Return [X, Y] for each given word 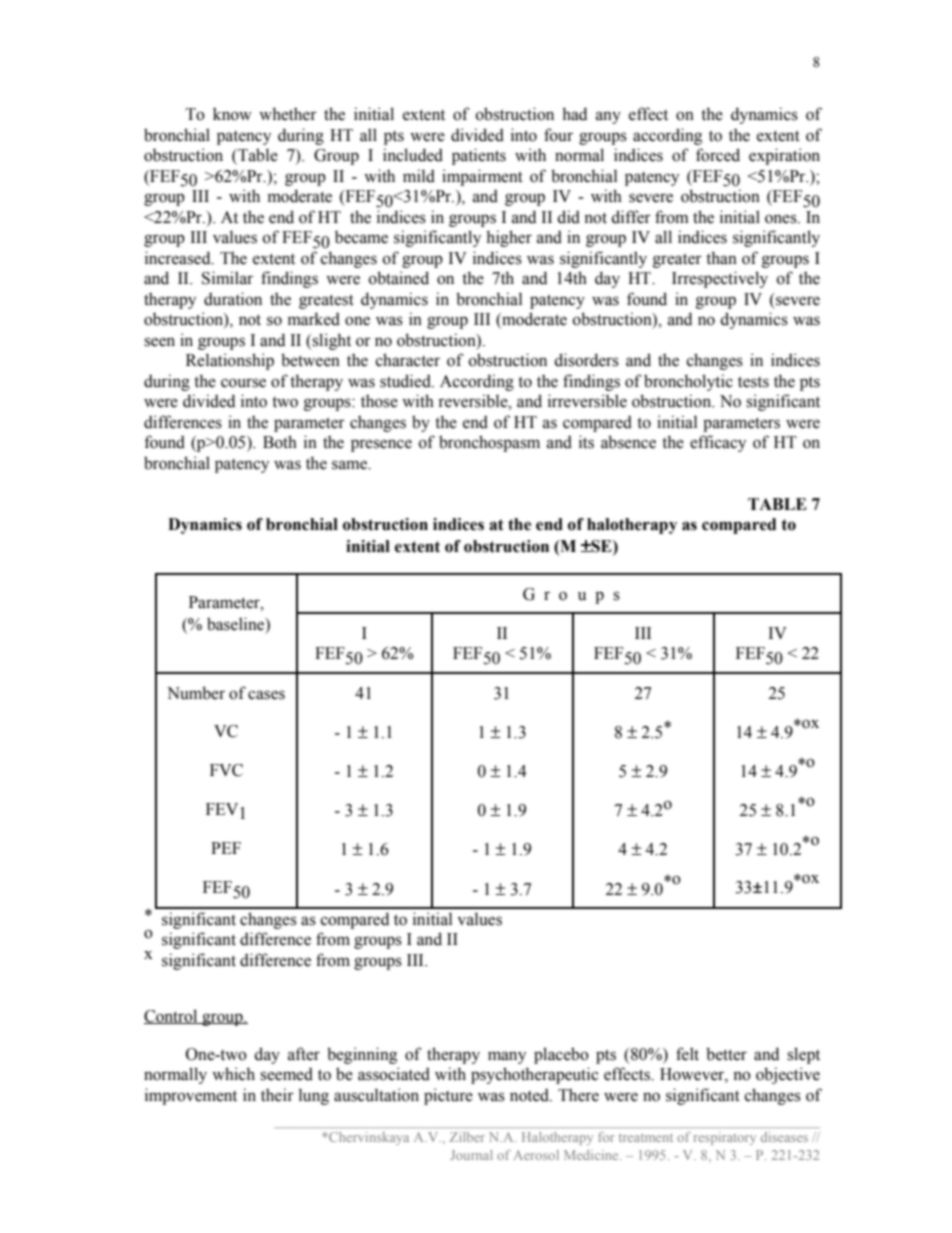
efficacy [718, 443]
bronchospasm [489, 443]
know [232, 114]
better [726, 1054]
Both [280, 442]
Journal [471, 1155]
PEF [226, 848]
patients [479, 156]
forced [718, 155]
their [277, 1095]
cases [266, 695]
